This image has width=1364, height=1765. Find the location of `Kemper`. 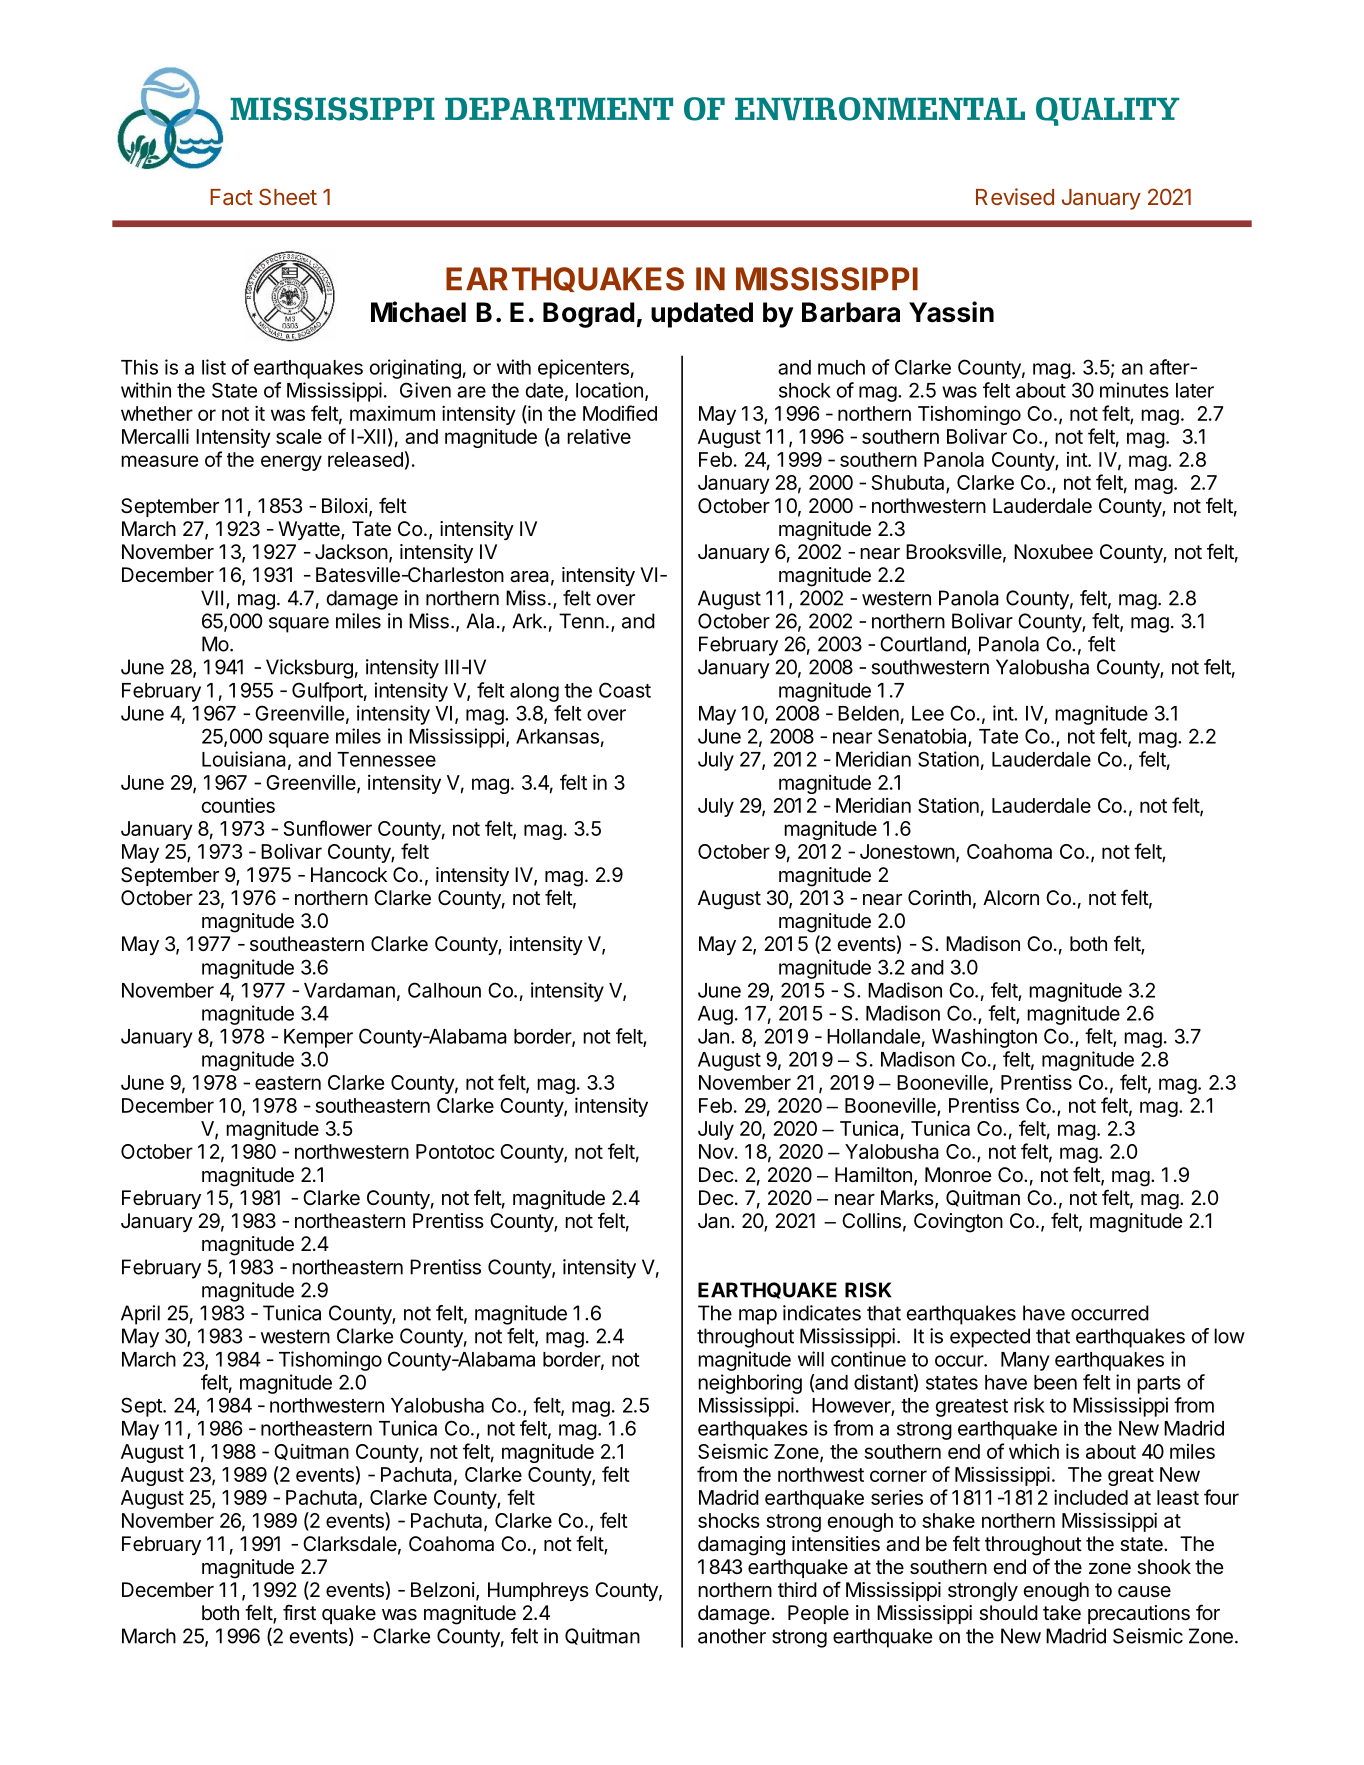

Kemper is located at coordinates (318, 1038).
